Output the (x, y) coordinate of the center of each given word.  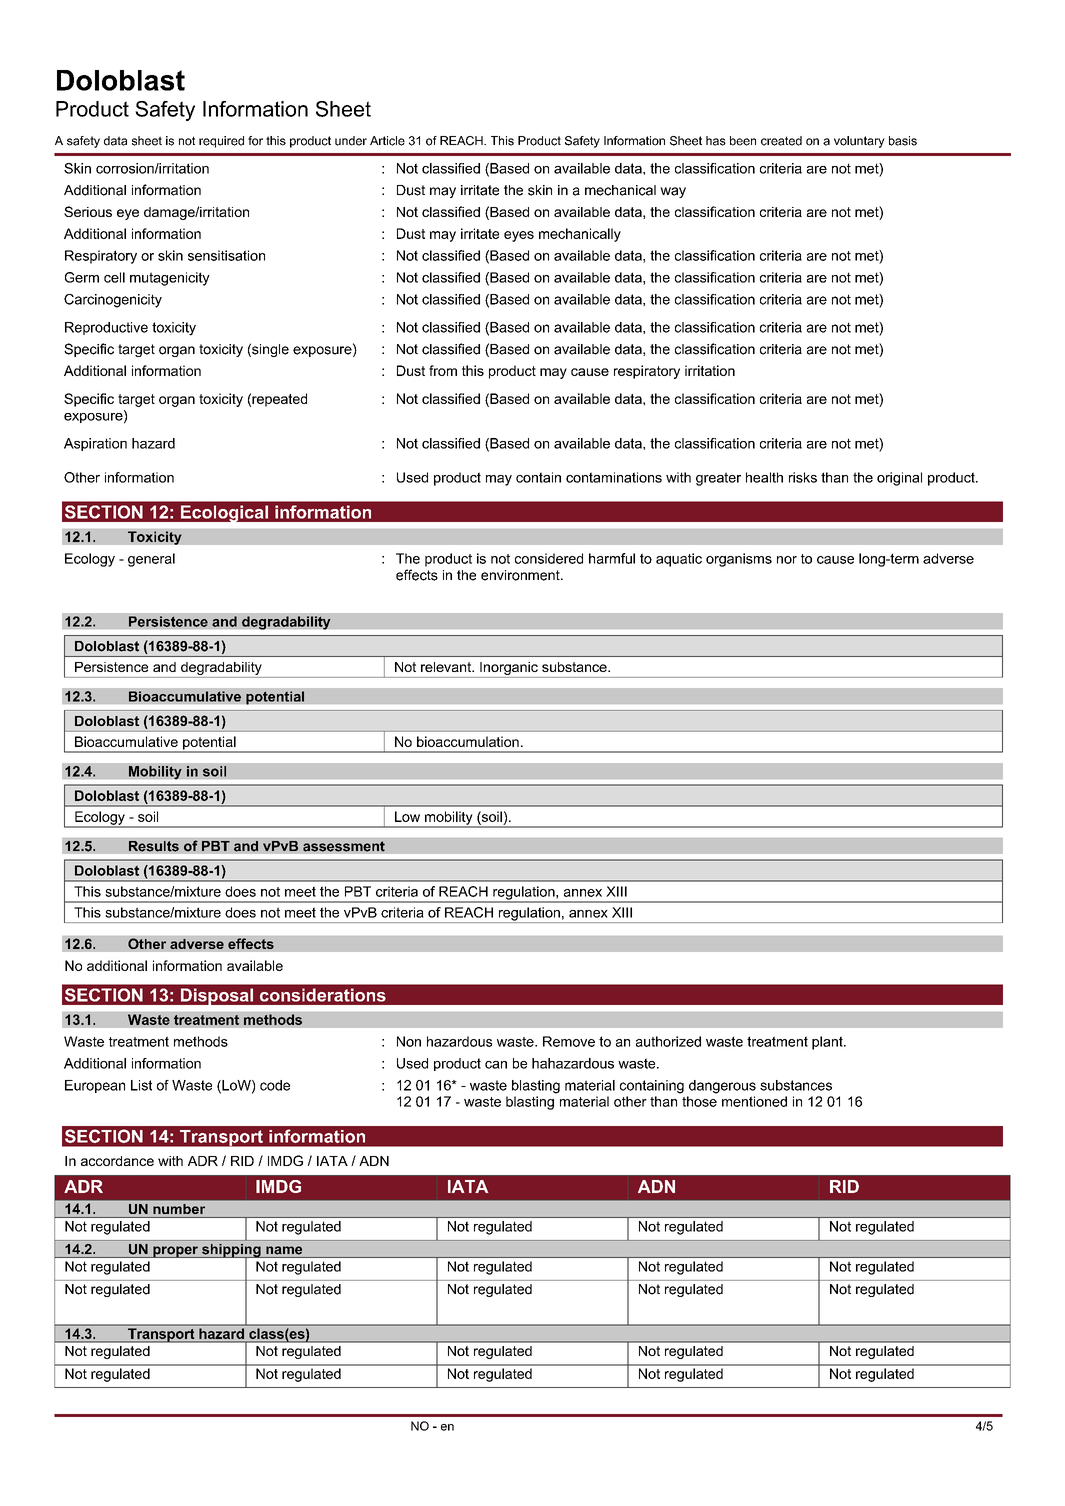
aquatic (679, 560)
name (284, 1250)
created (781, 141)
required (221, 142)
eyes (519, 236)
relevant (447, 667)
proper (175, 1252)
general (151, 560)
